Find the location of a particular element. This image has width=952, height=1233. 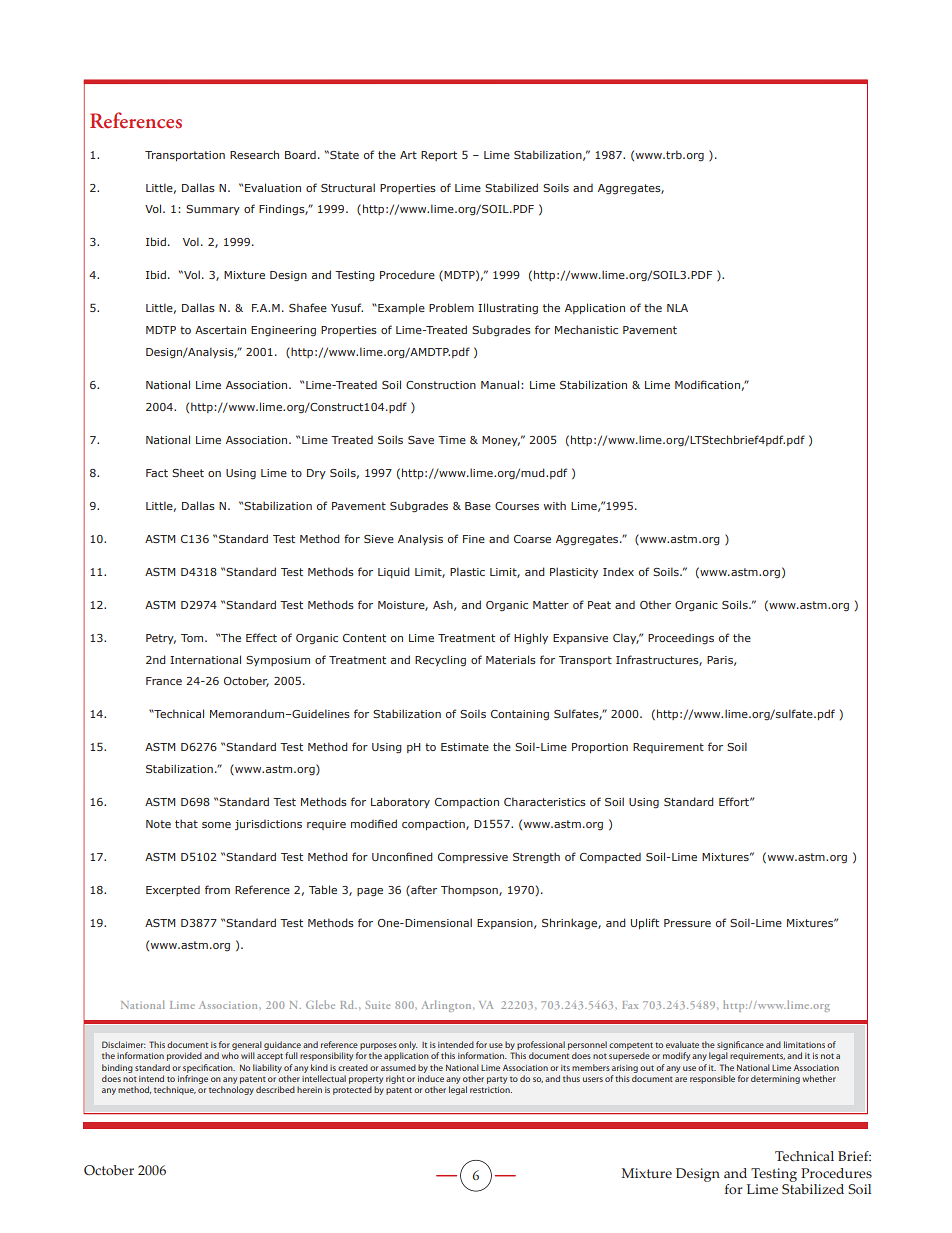

Report is located at coordinates (439, 156).
